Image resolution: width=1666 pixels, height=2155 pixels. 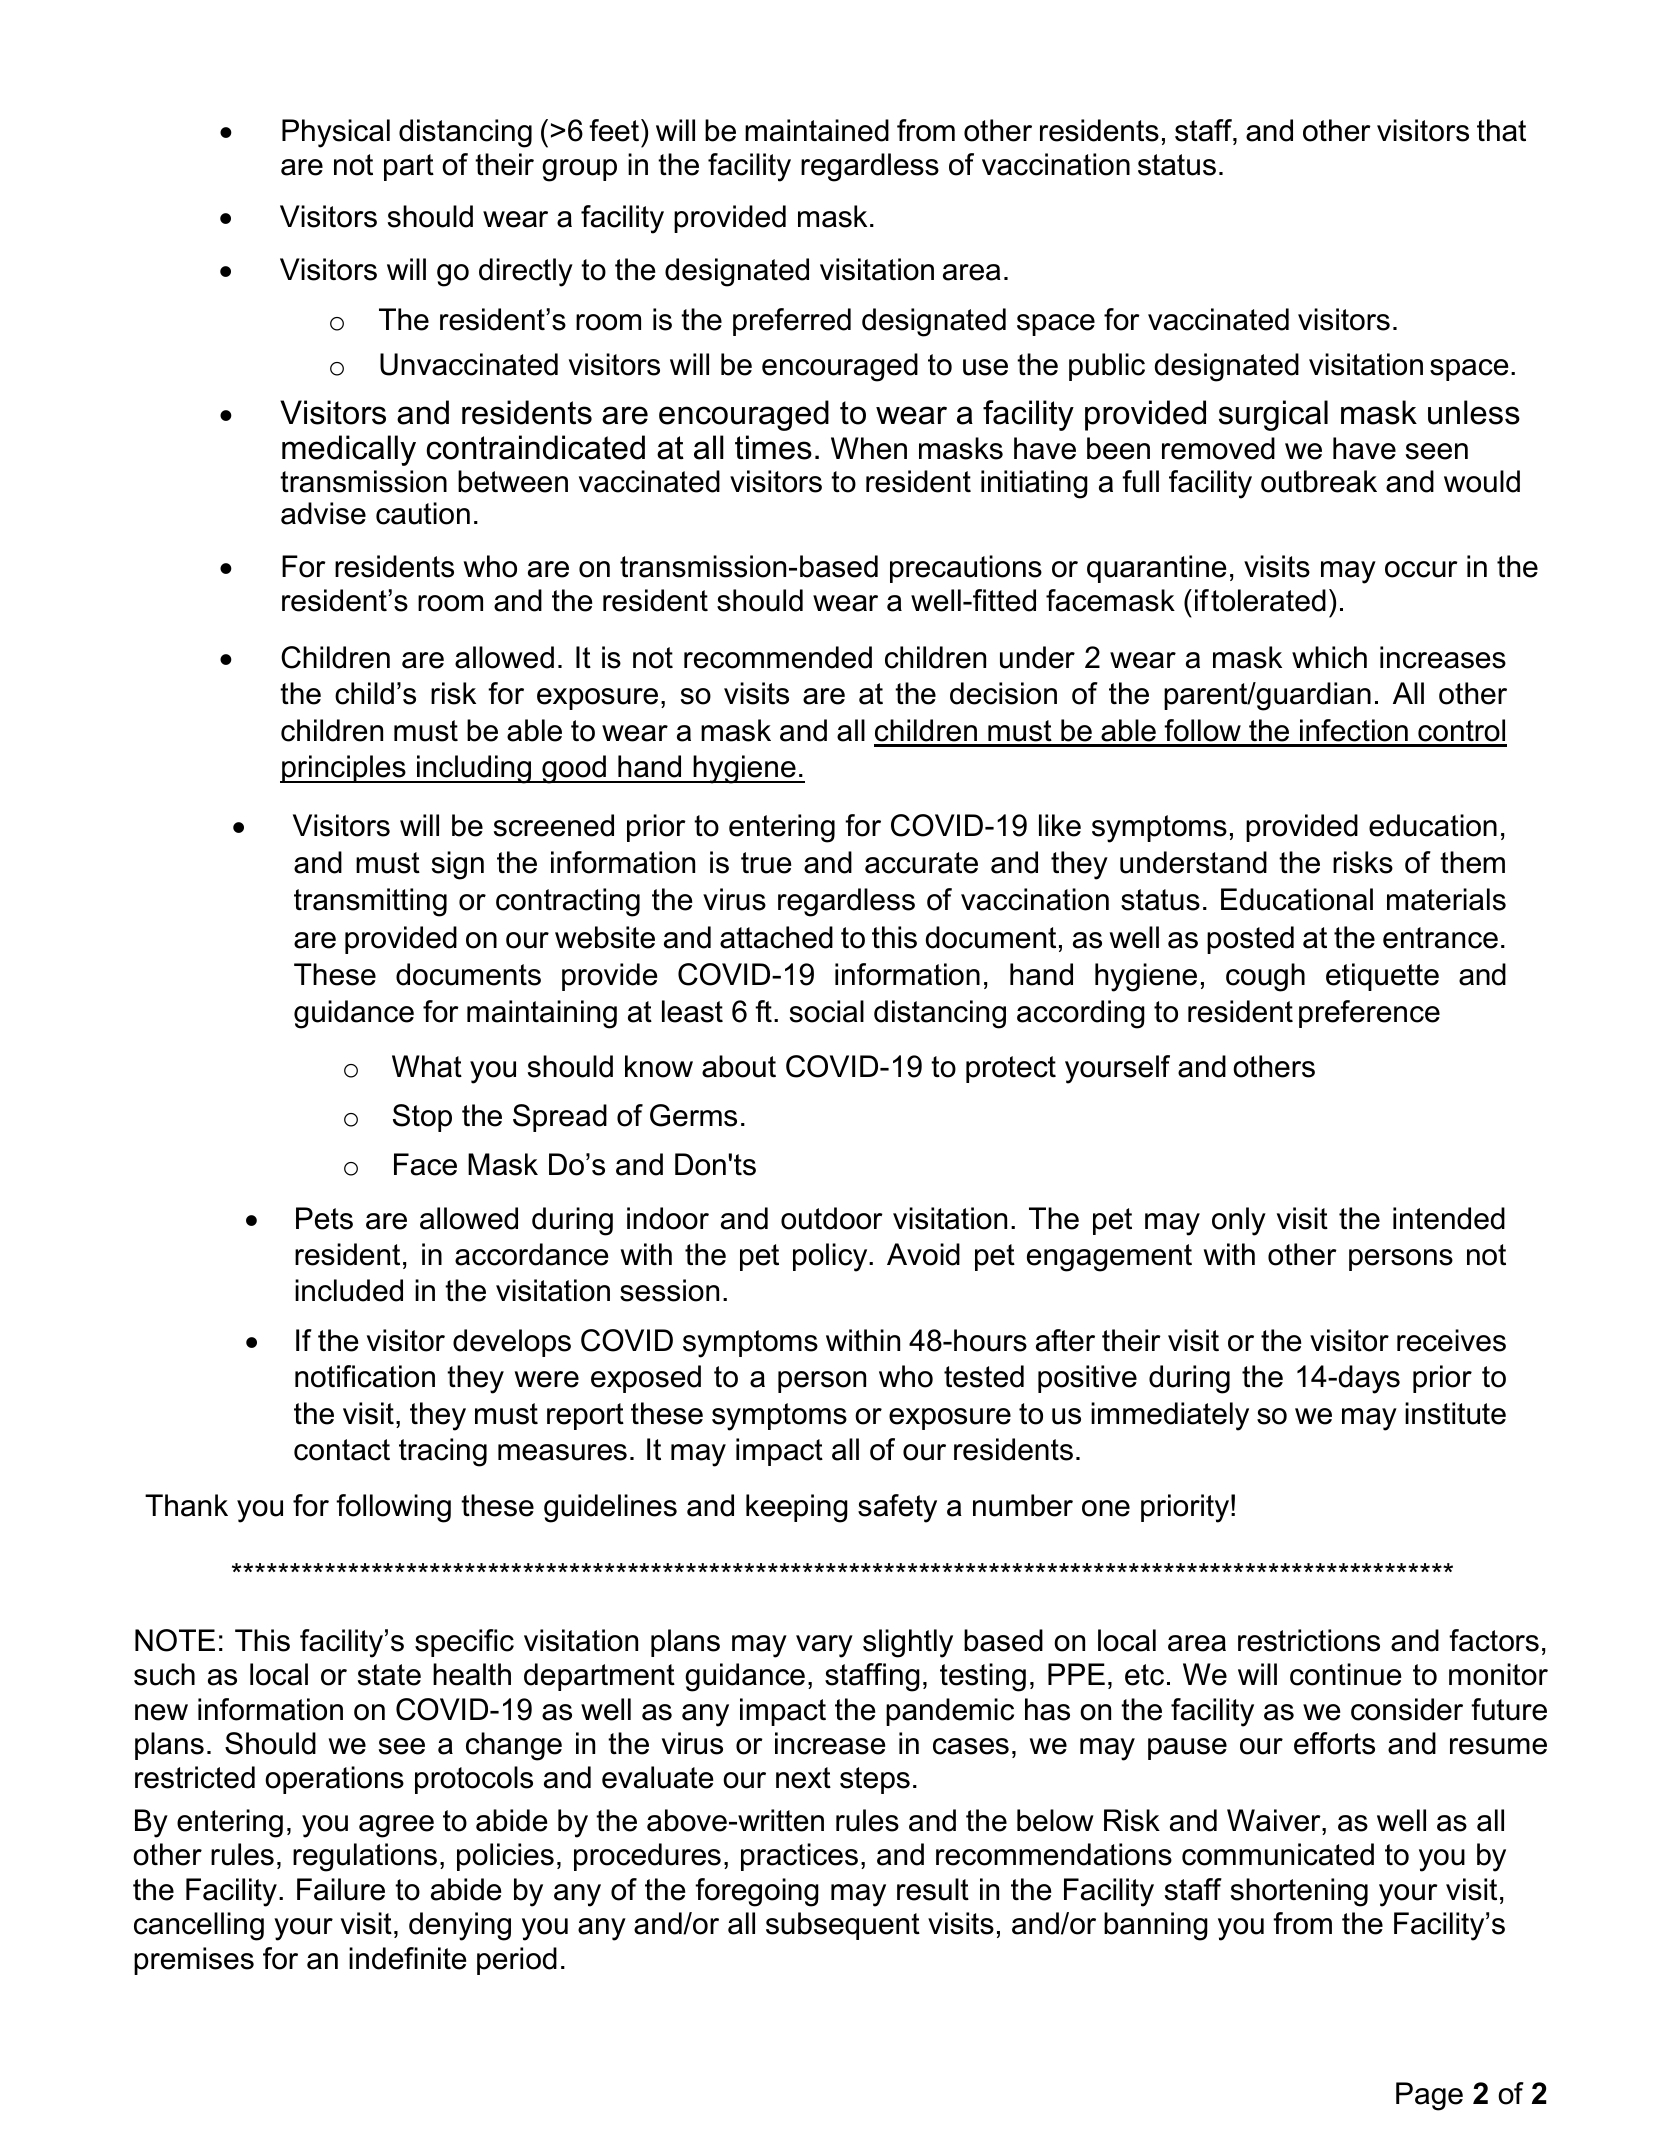 I want to click on true, so click(x=766, y=863).
